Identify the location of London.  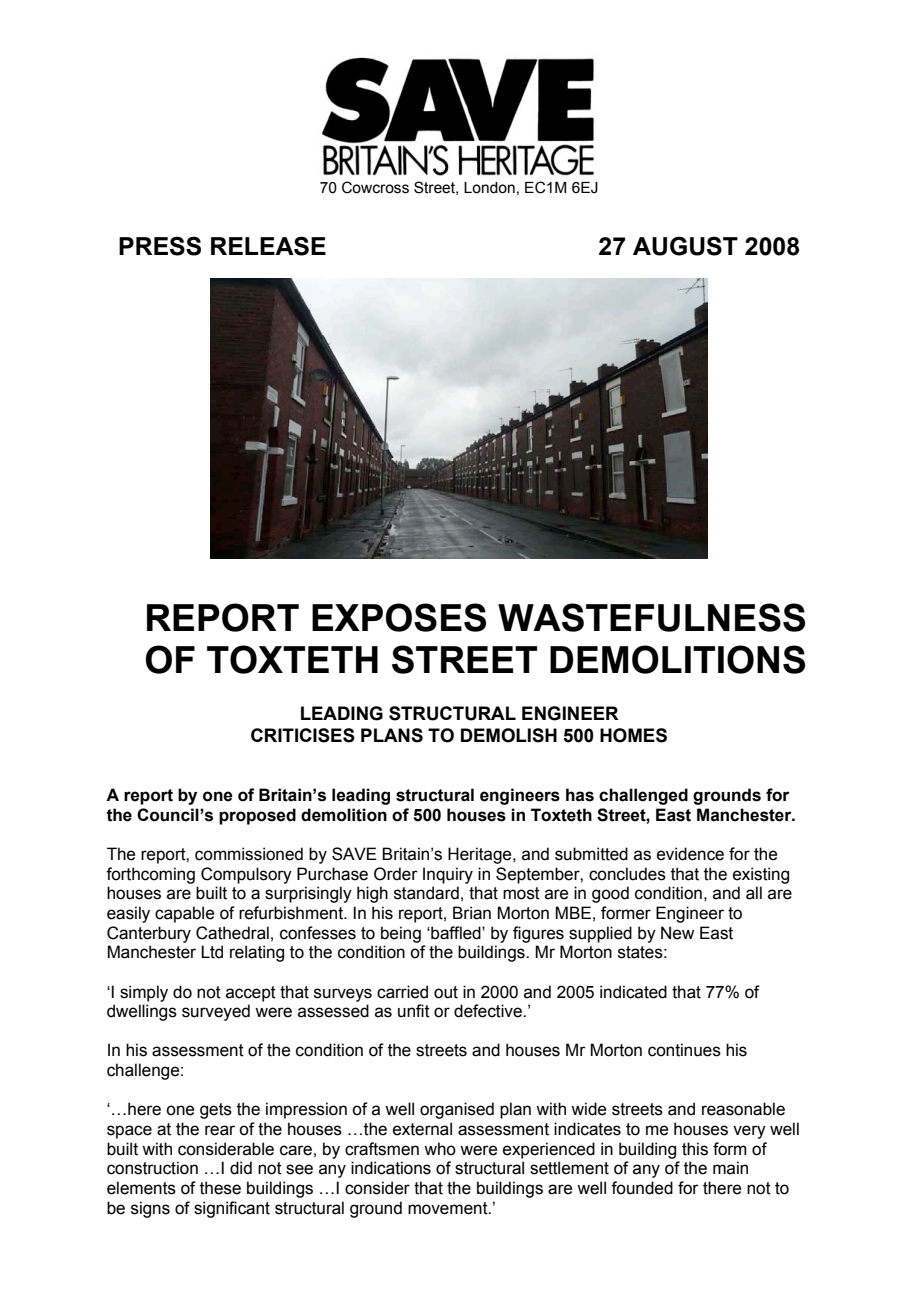
(489, 188).
